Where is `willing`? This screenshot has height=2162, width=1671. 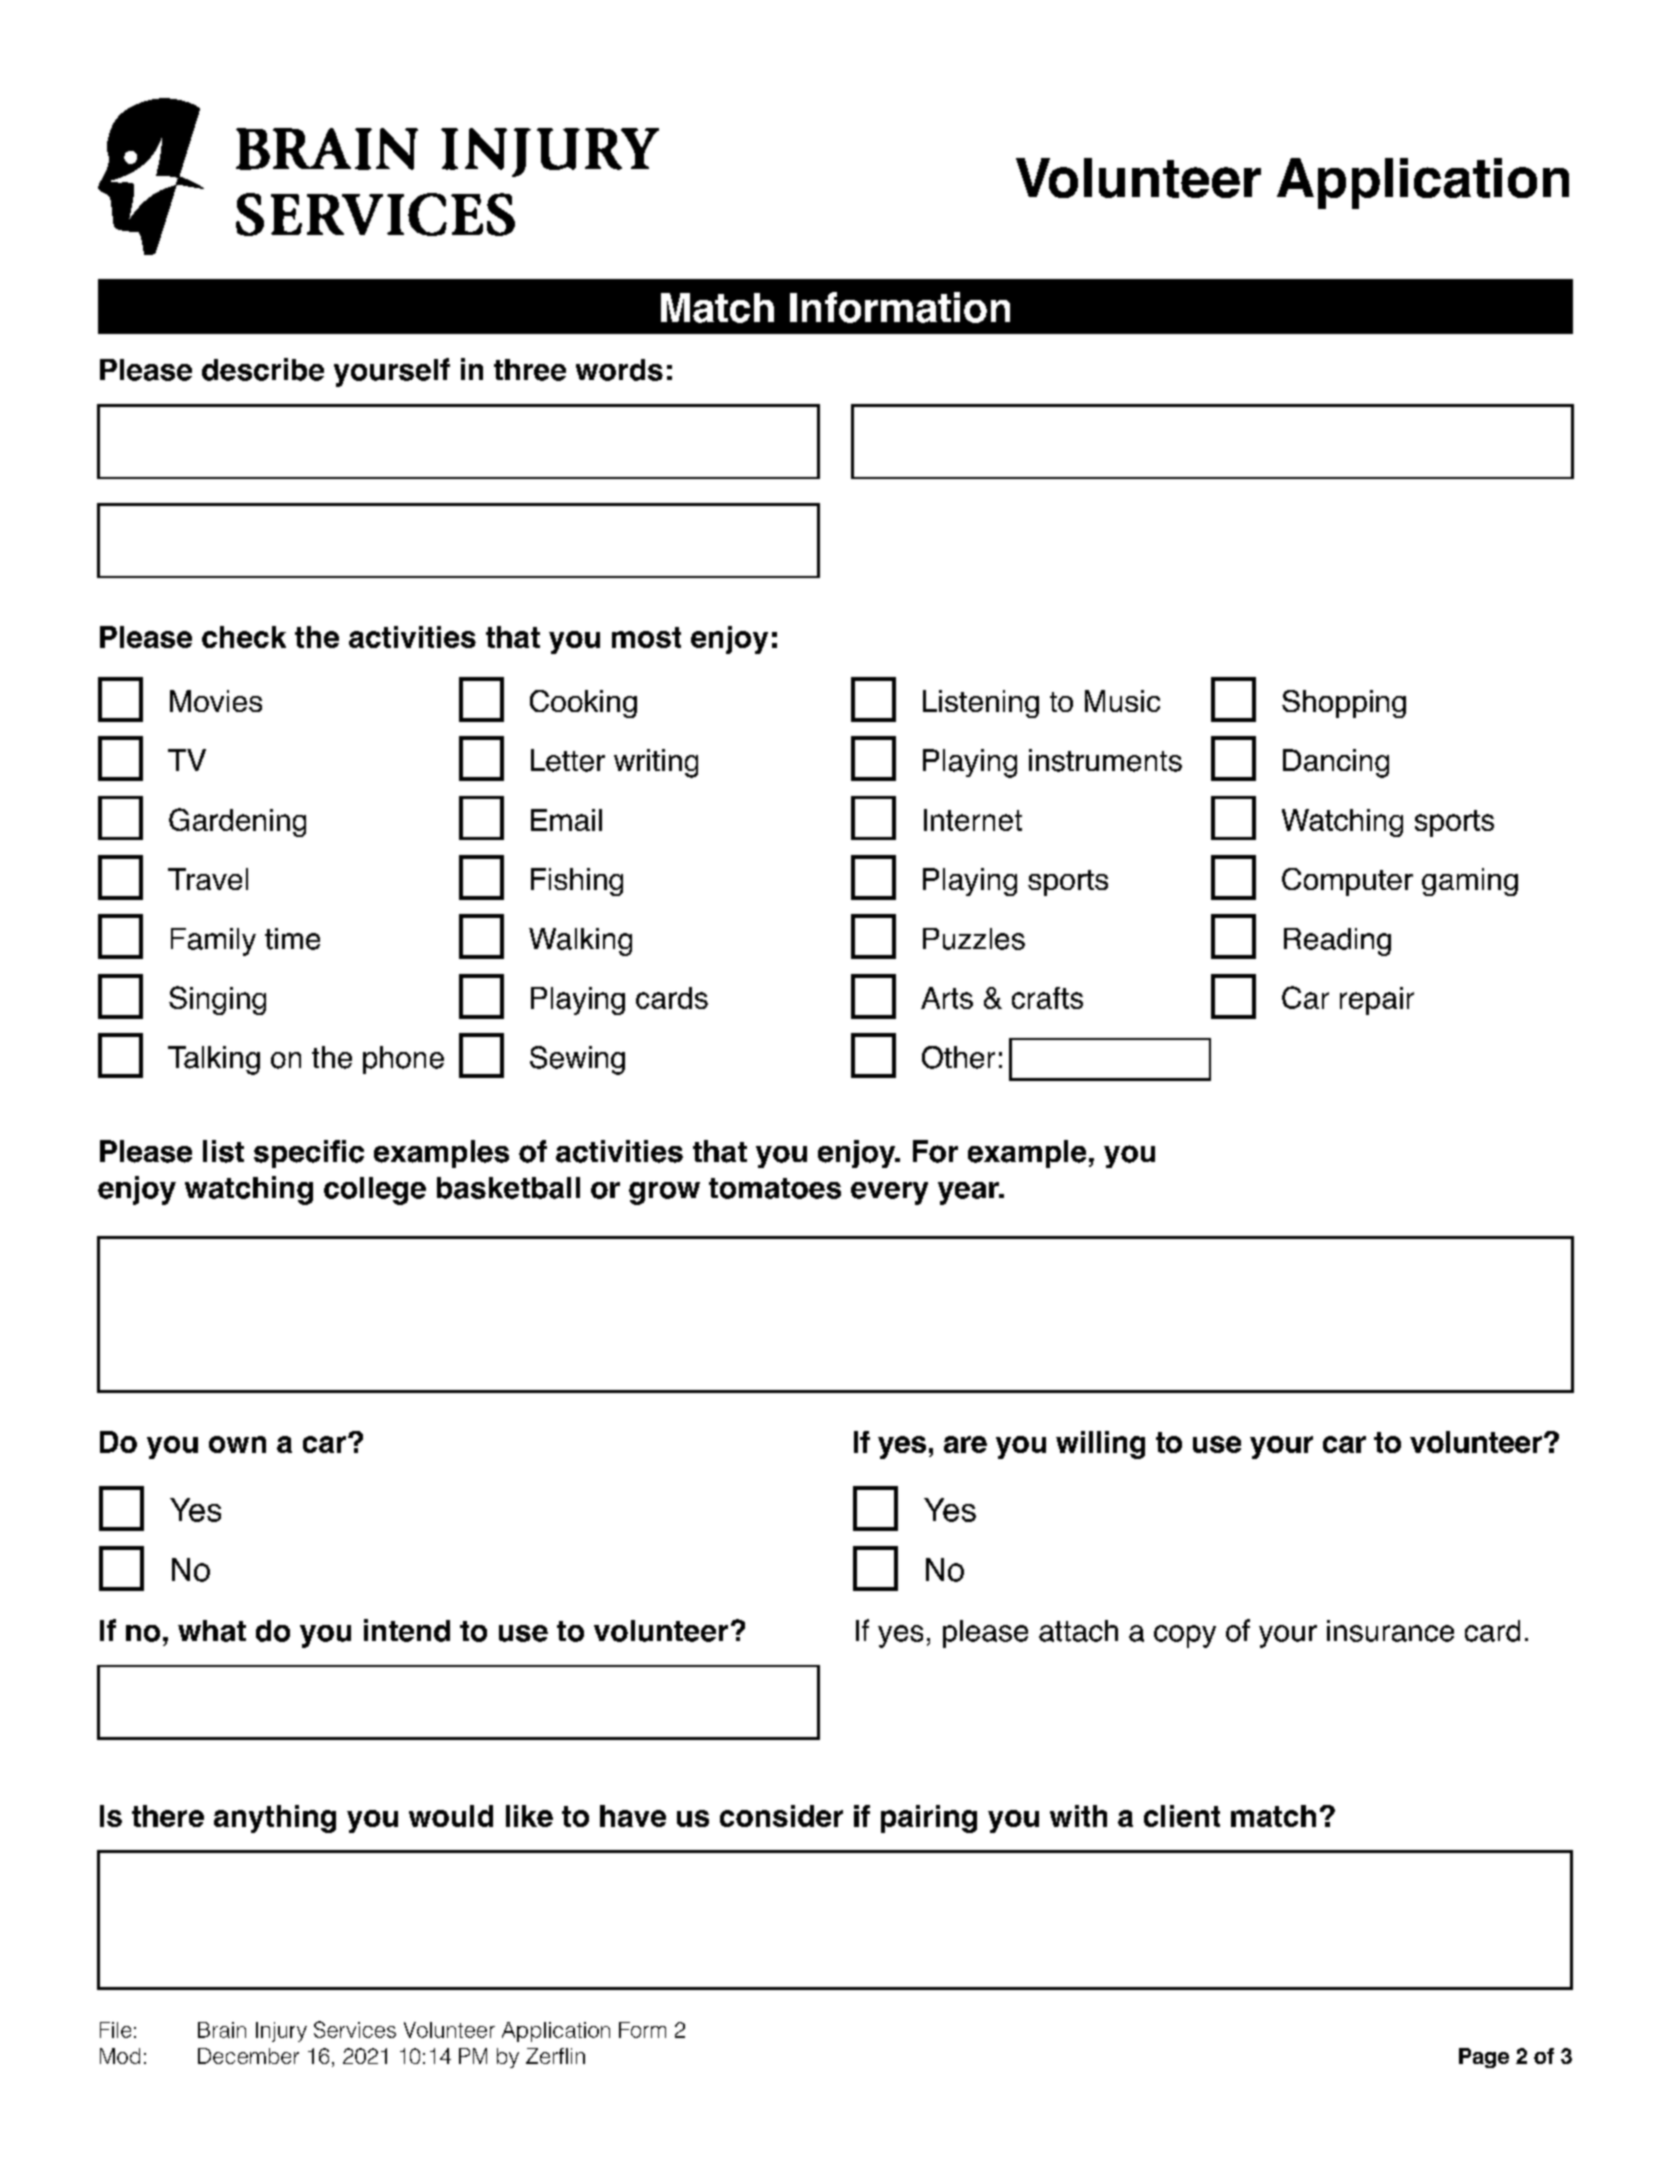 willing is located at coordinates (1100, 1445).
